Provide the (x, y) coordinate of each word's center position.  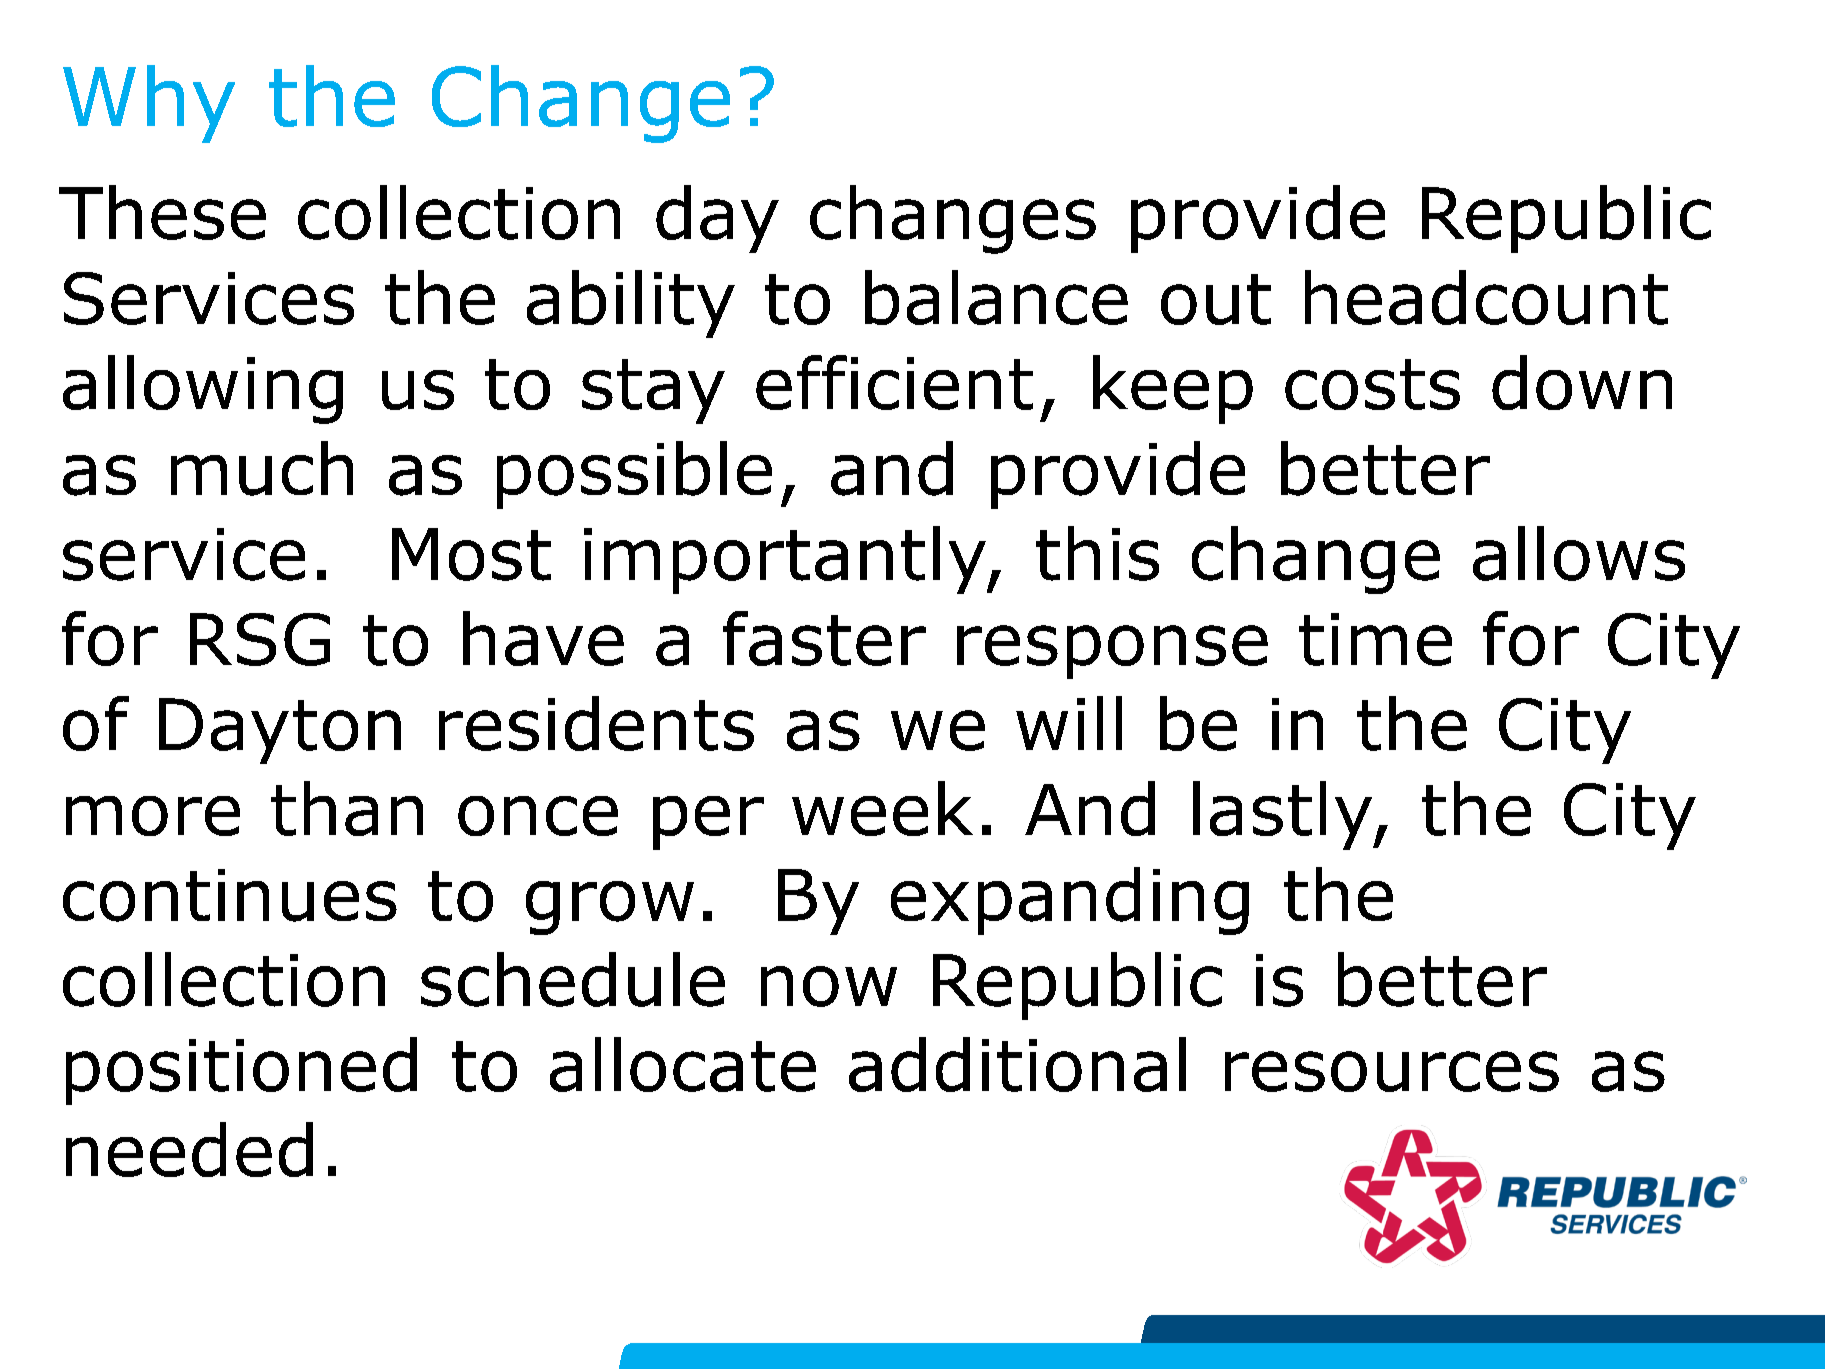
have (543, 638)
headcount (1486, 297)
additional (1017, 1064)
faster (824, 638)
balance (996, 297)
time (1375, 639)
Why (149, 104)
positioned (241, 1071)
